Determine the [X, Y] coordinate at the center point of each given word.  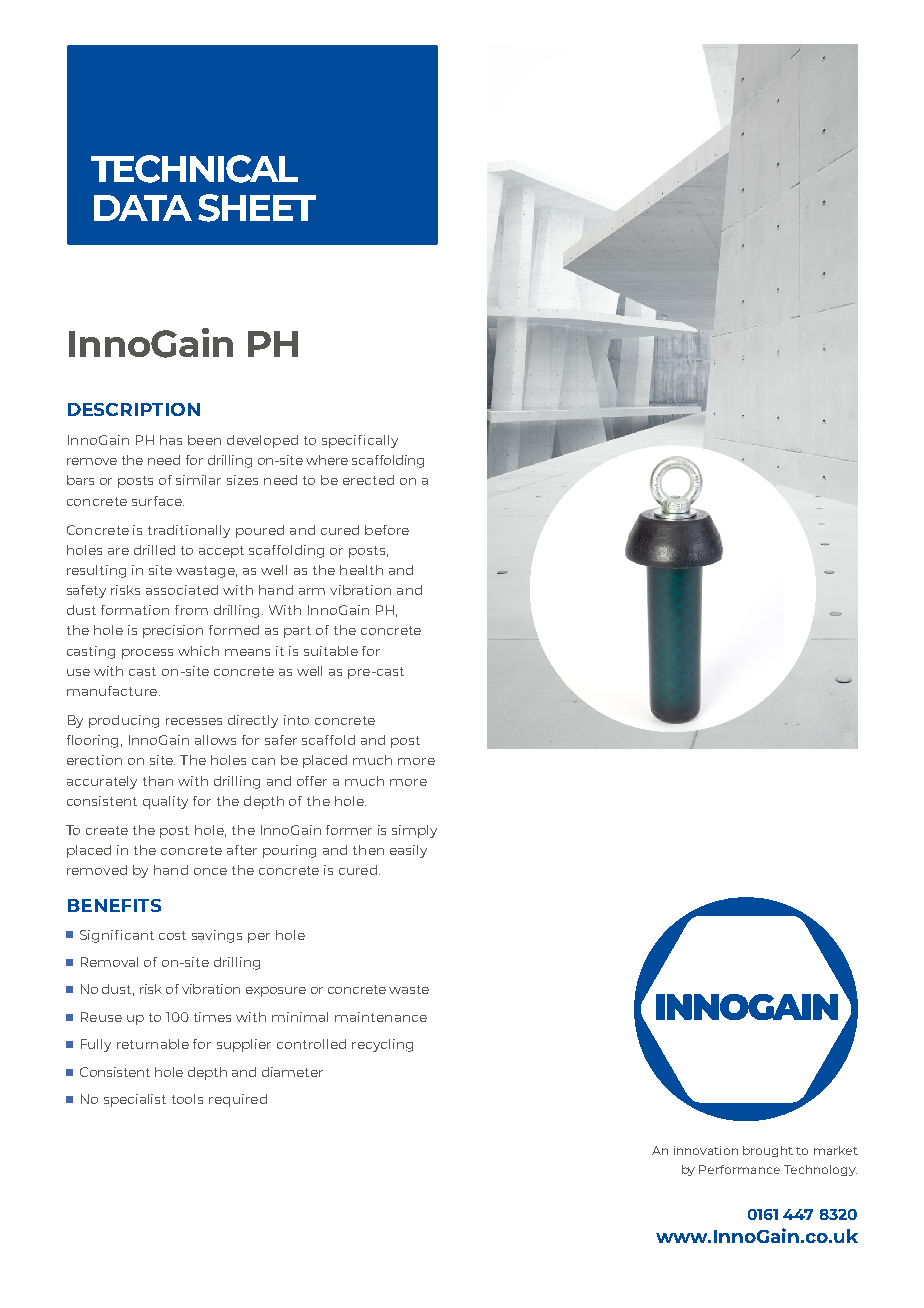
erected [368, 480]
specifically [360, 441]
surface [158, 501]
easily [408, 851]
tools [187, 1099]
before [387, 530]
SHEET [257, 208]
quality [165, 802]
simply [414, 831]
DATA [143, 208]
